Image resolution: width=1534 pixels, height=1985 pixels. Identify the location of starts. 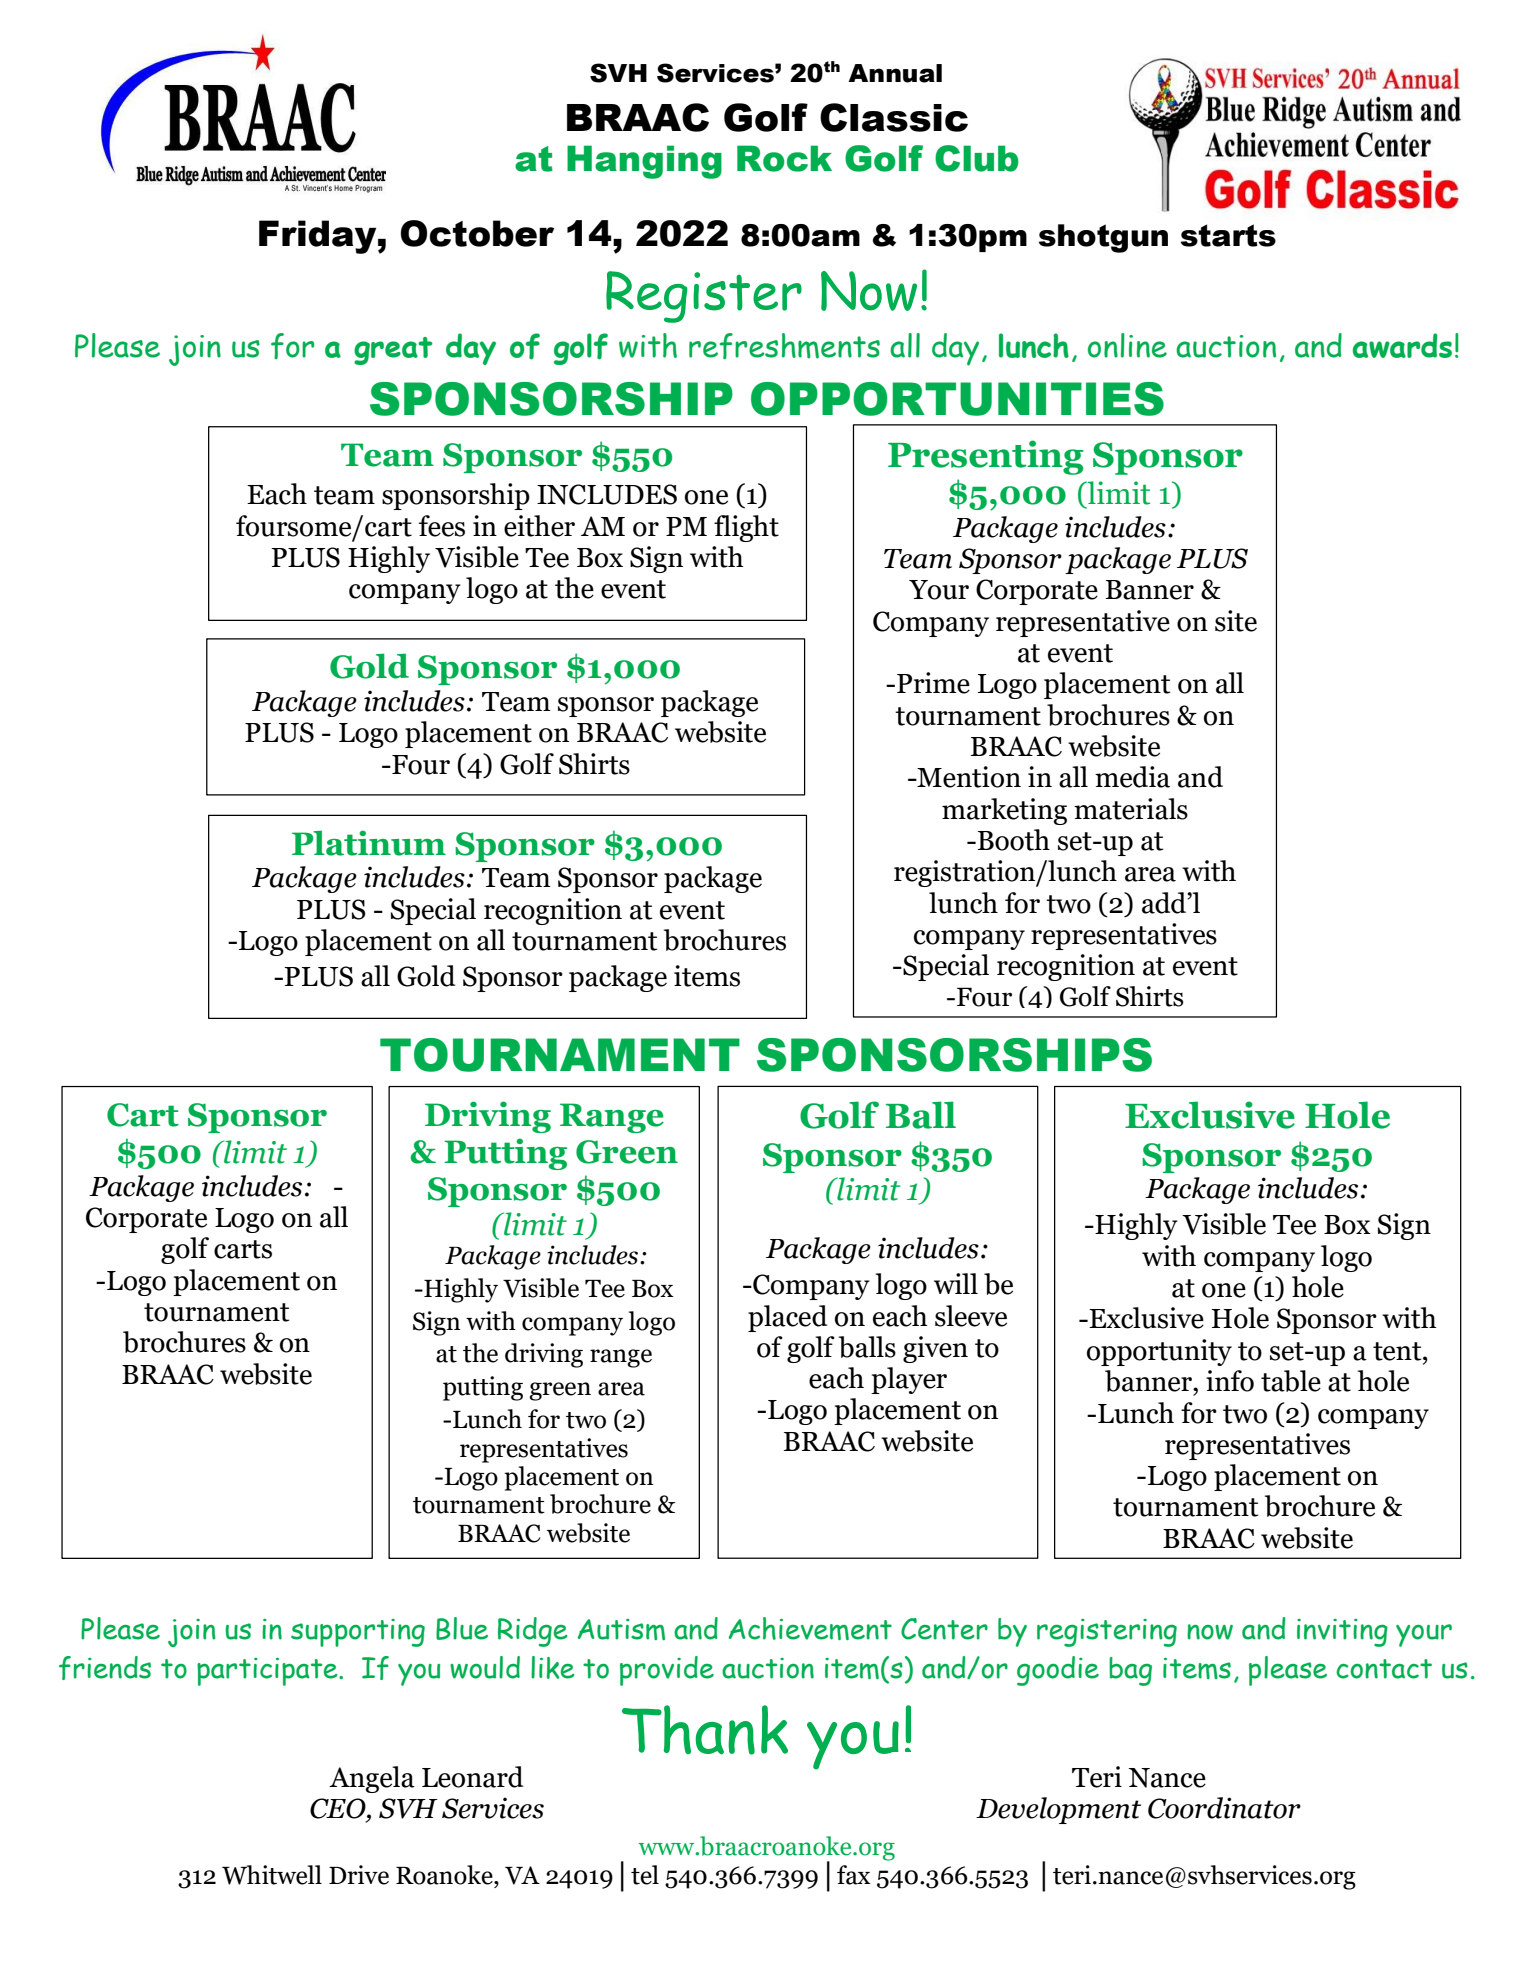
(1228, 235).
